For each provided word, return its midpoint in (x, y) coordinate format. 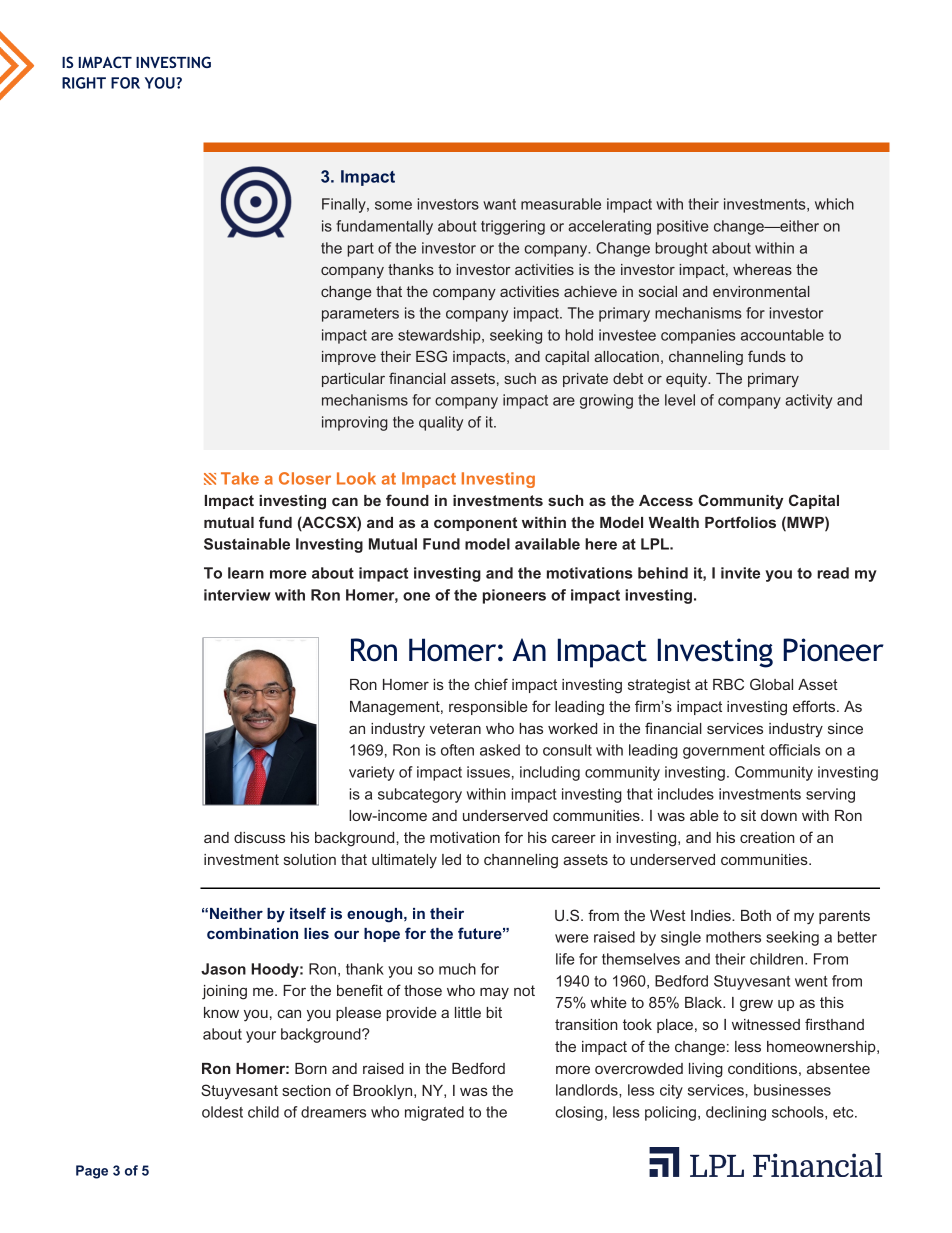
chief (491, 684)
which (834, 204)
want (499, 204)
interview (237, 595)
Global (771, 684)
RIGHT (84, 83)
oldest (222, 1112)
